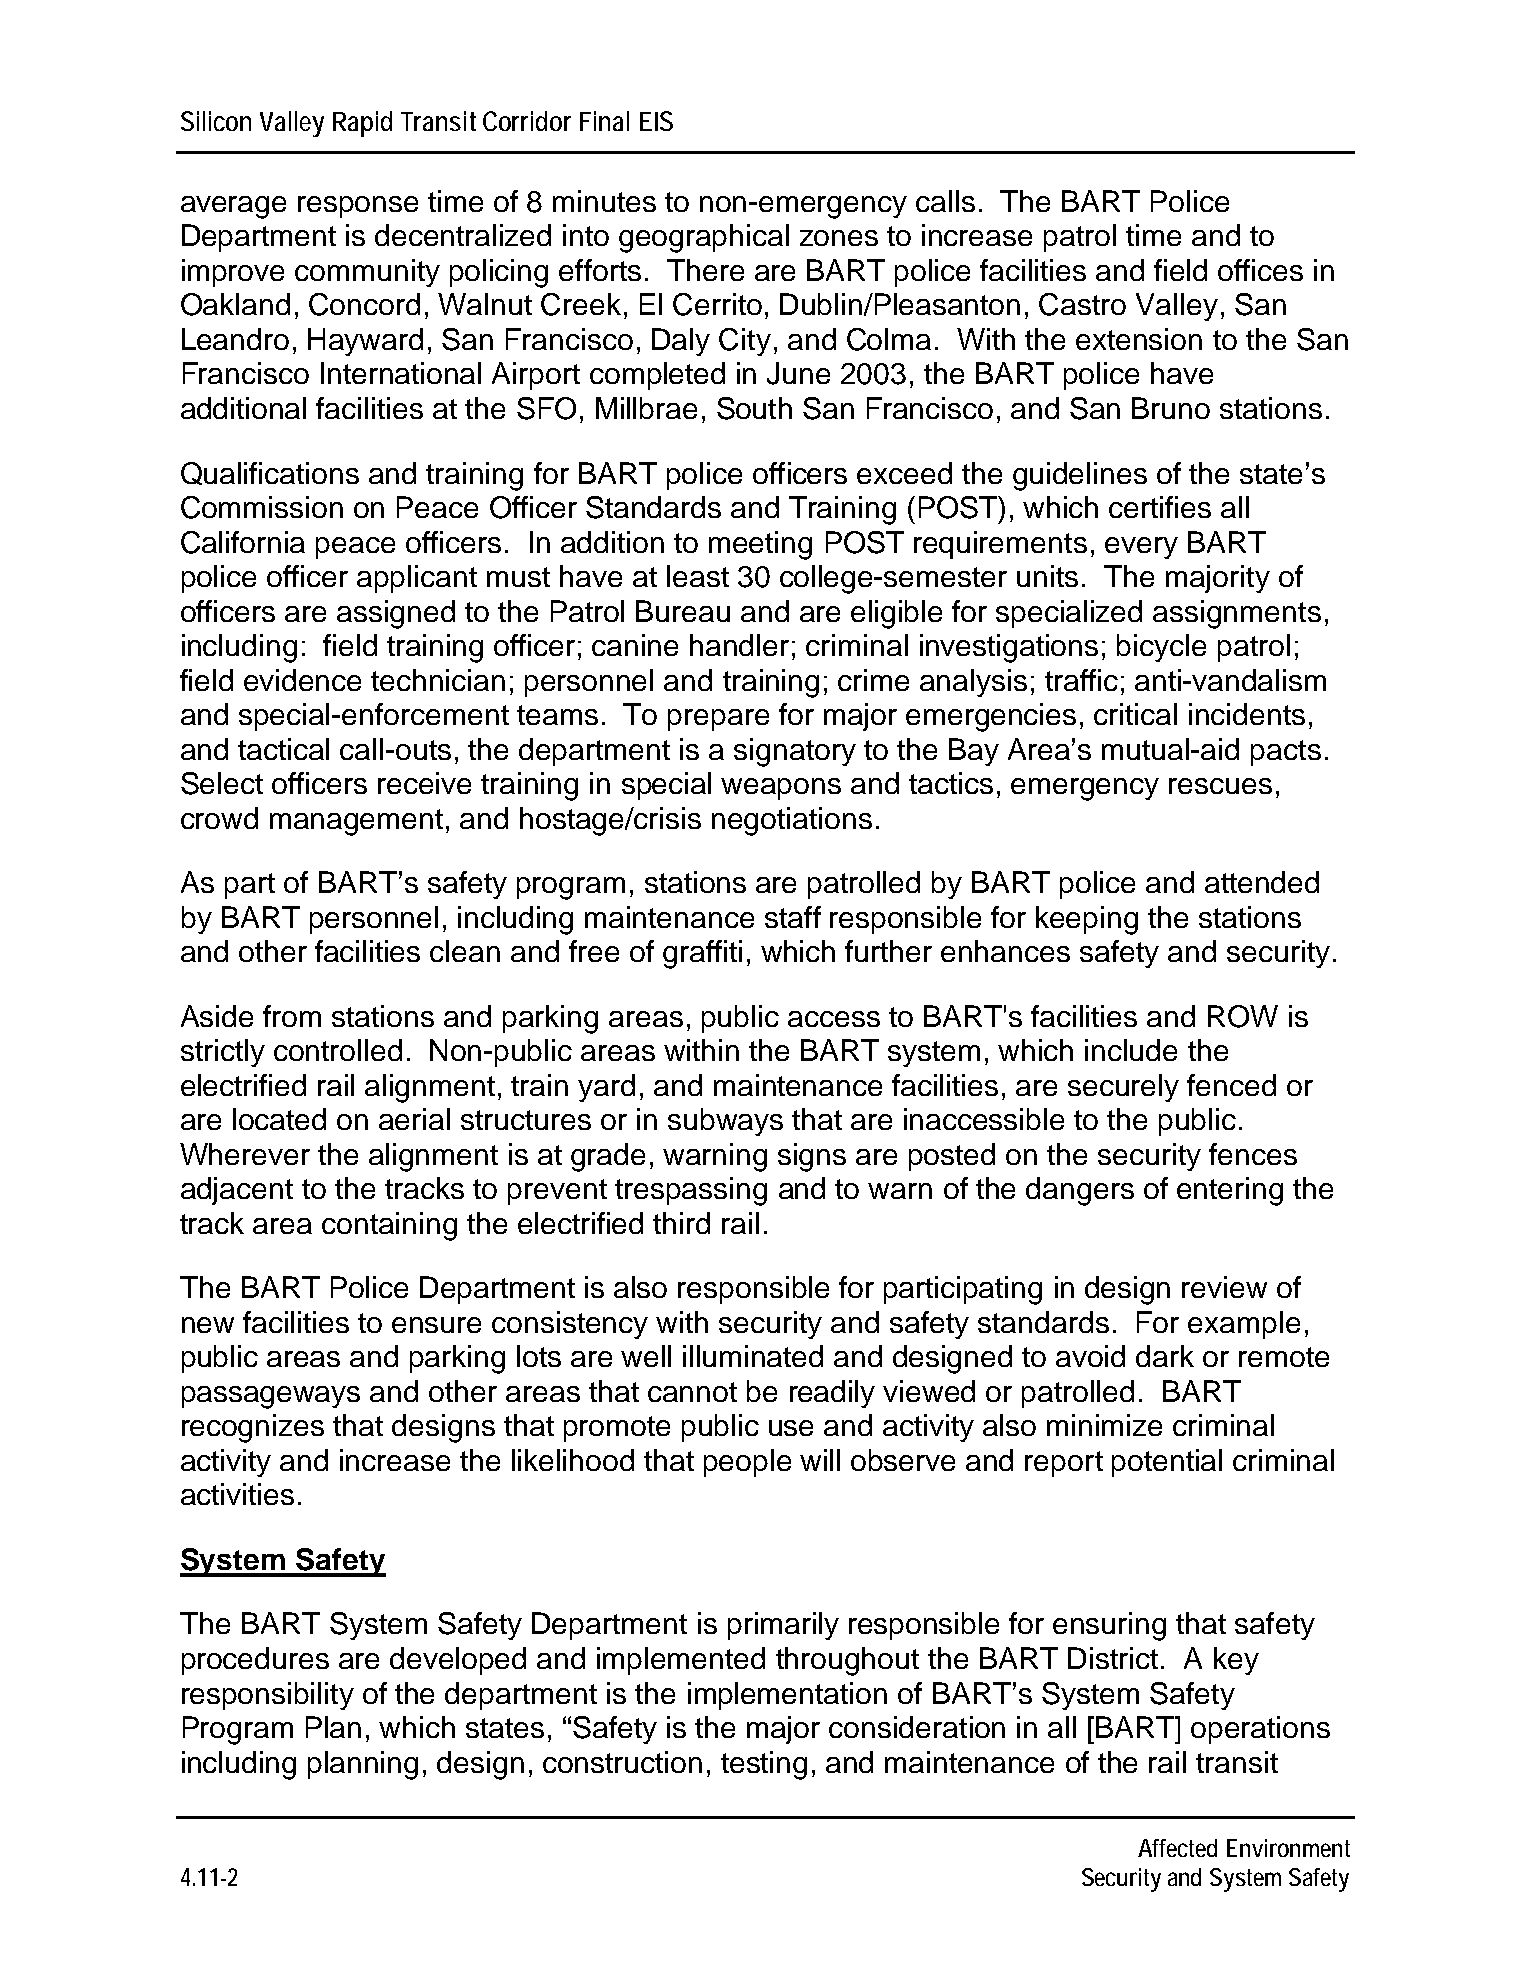  What do you see at coordinates (279, 1119) in the screenshot?
I see `located` at bounding box center [279, 1119].
